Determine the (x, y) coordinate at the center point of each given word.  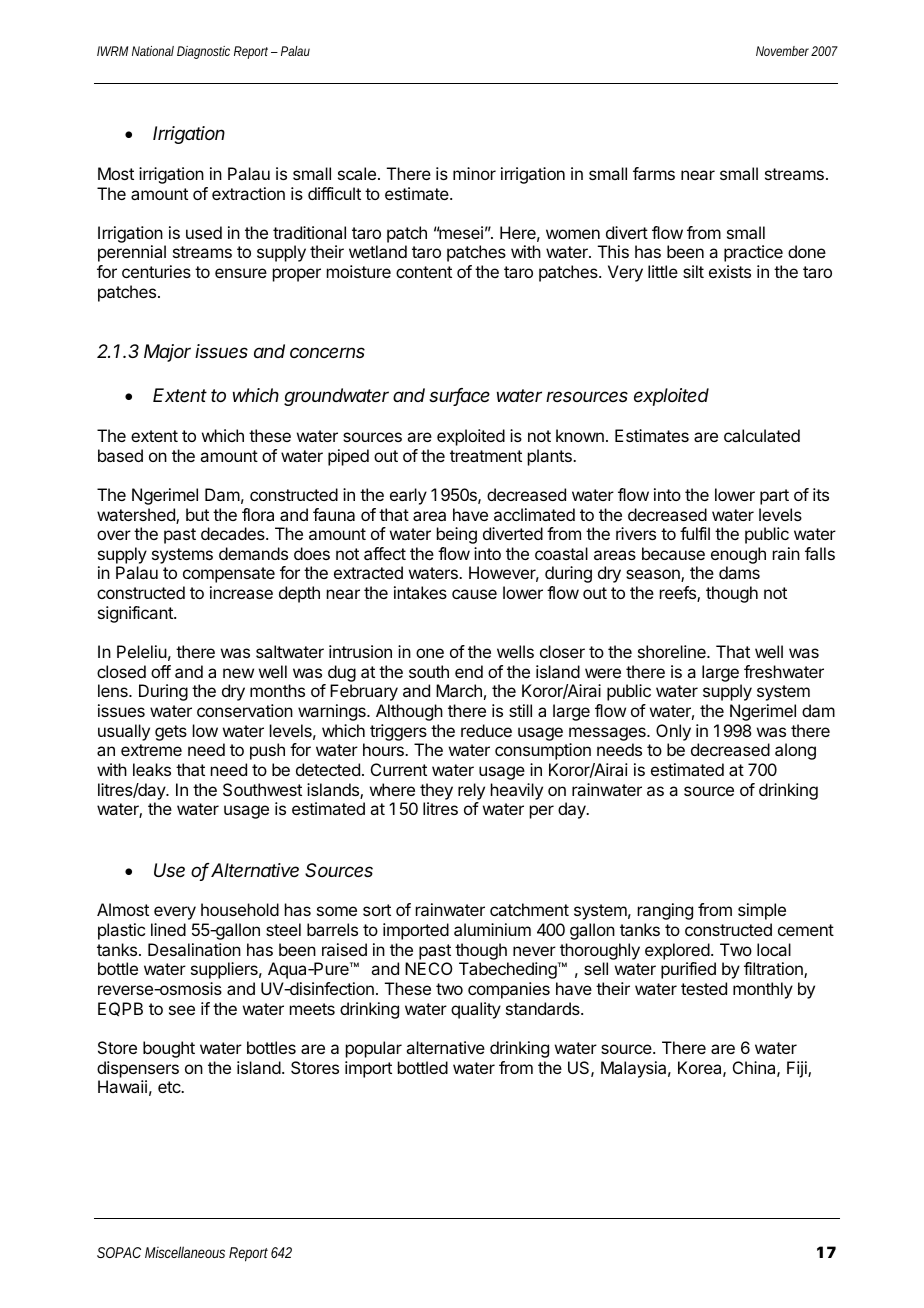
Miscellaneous (185, 1252)
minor (474, 173)
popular (374, 1049)
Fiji (798, 1069)
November (782, 51)
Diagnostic (203, 52)
